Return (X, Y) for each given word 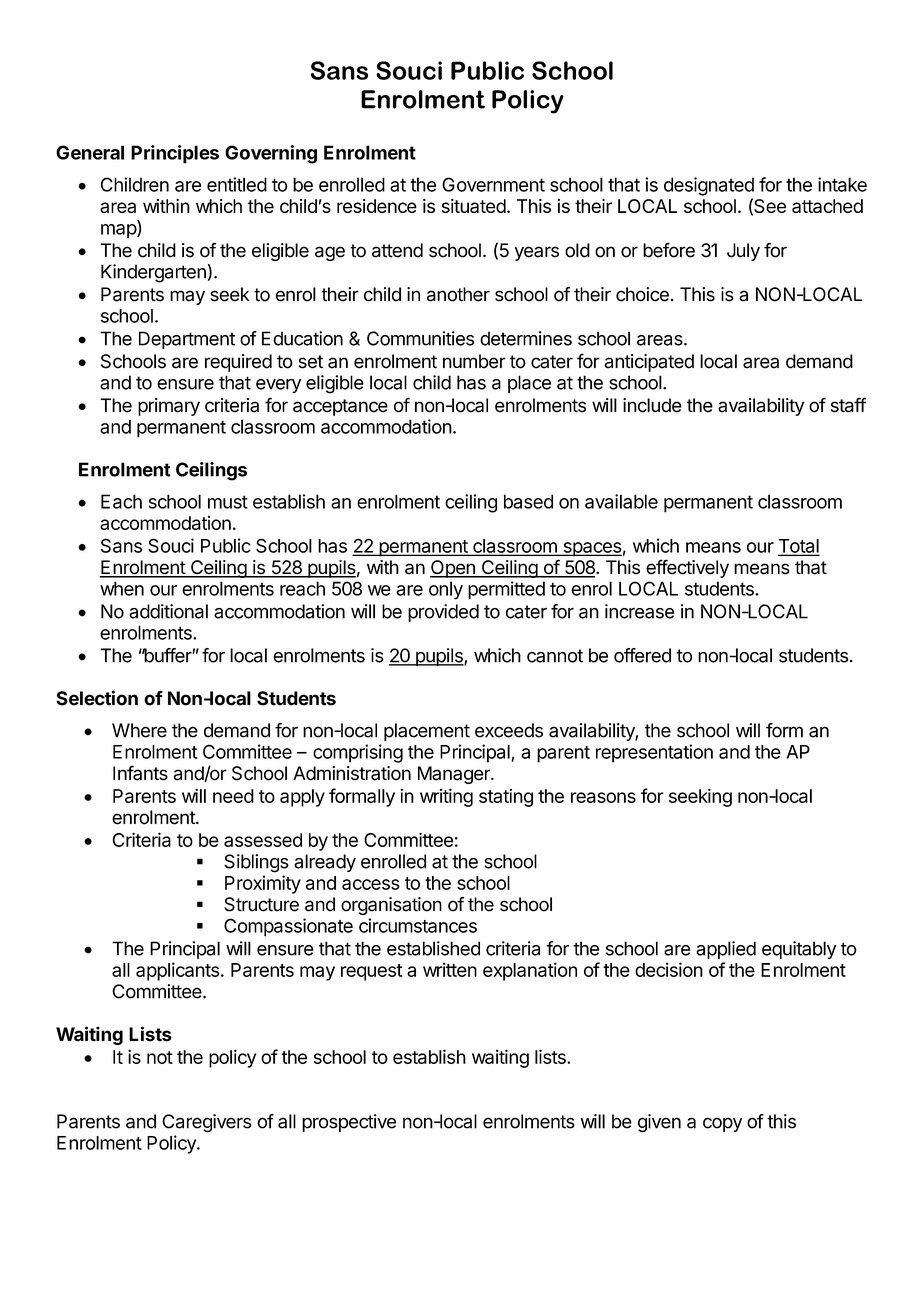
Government (493, 184)
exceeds (509, 730)
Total (798, 547)
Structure (261, 904)
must (228, 502)
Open (453, 569)
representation (654, 753)
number (474, 361)
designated (709, 186)
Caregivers (207, 1123)
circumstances (418, 925)
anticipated (649, 363)
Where (139, 730)
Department (187, 340)
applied (726, 950)
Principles (175, 154)
